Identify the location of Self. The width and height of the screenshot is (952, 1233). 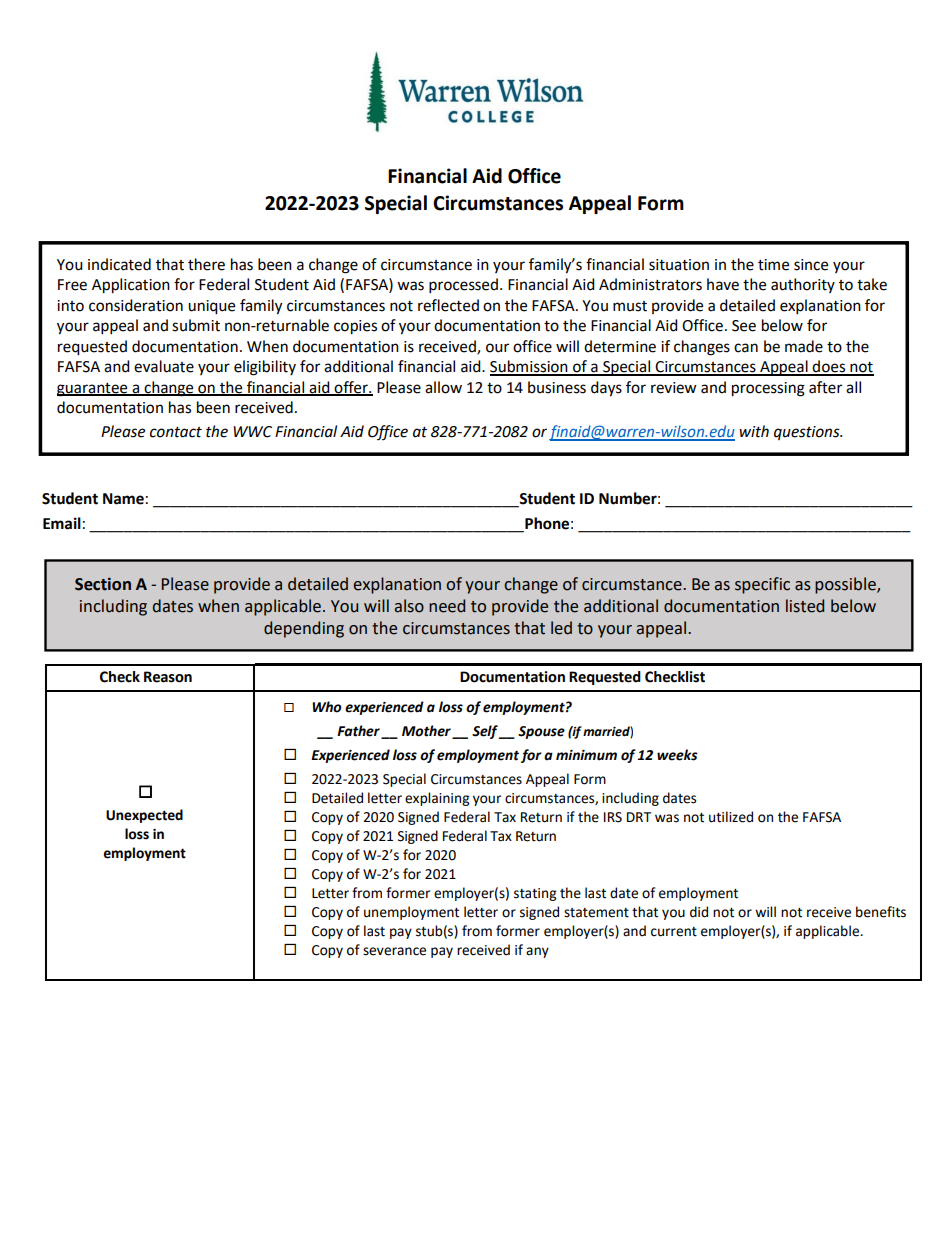
(486, 732).
